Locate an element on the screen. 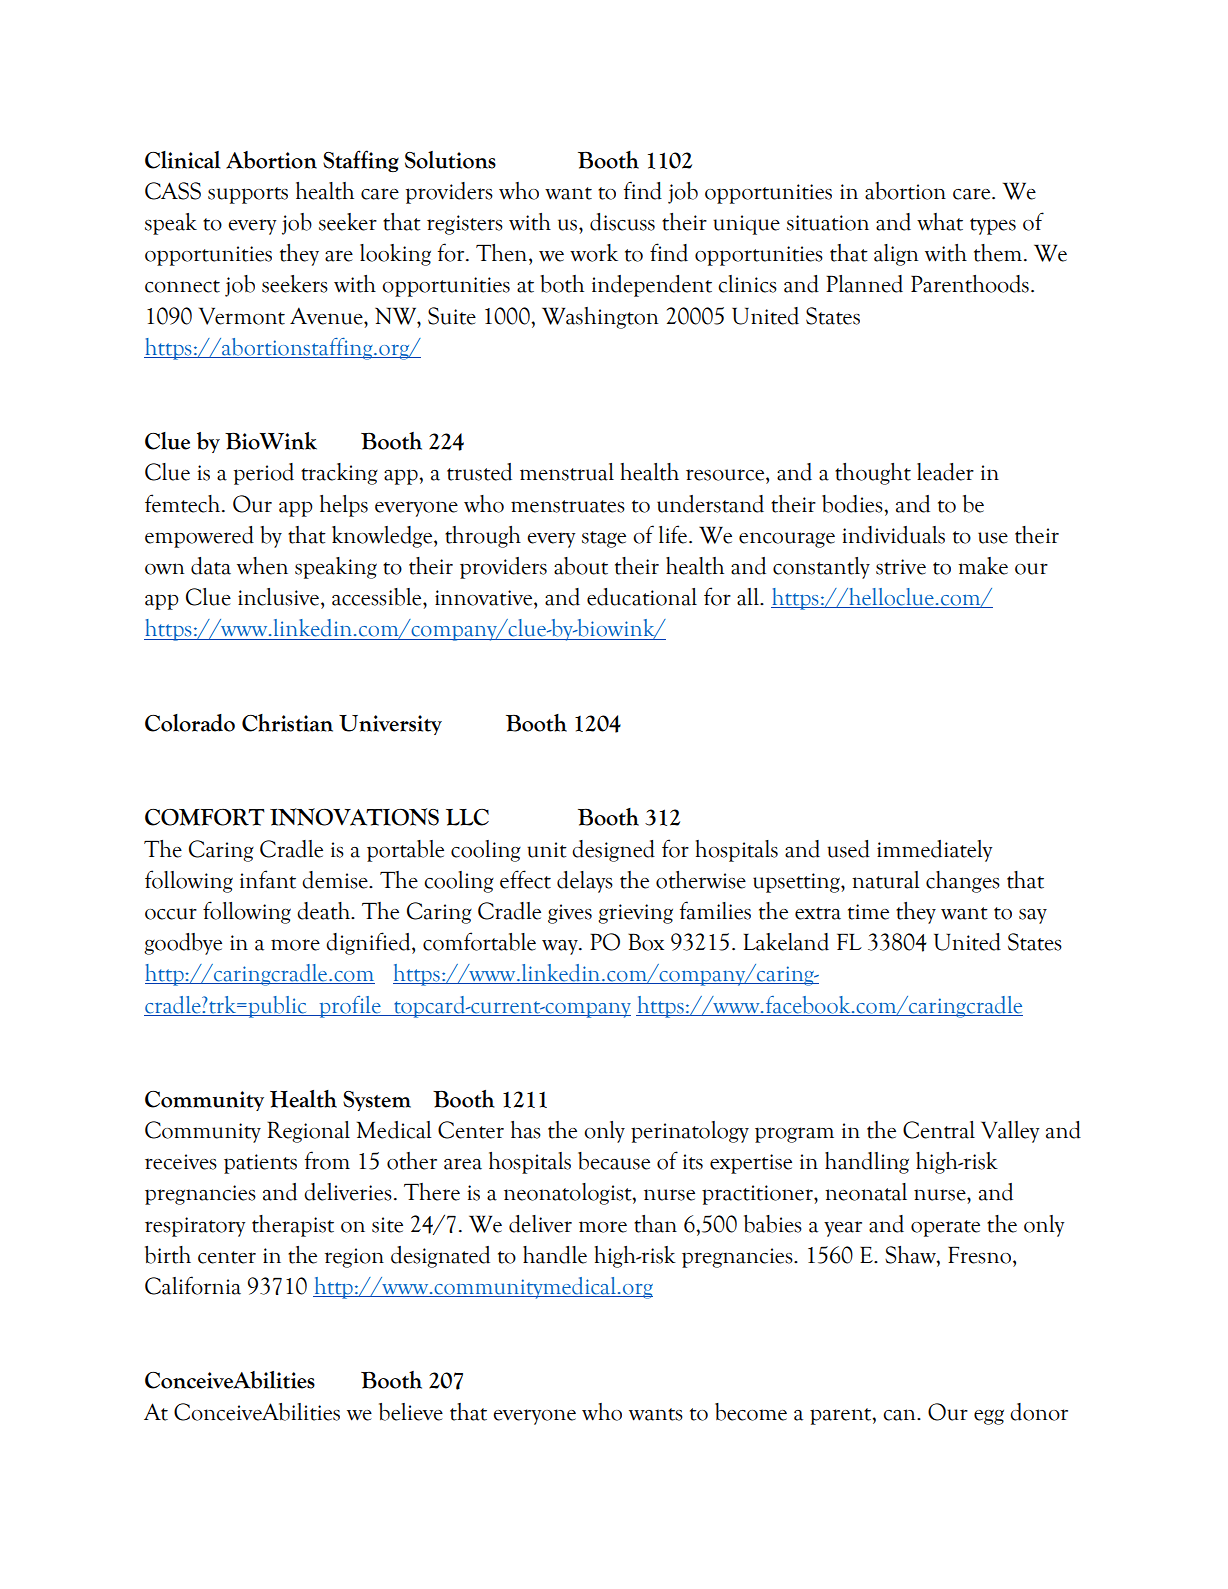 The width and height of the screenshot is (1228, 1589). immediately is located at coordinates (934, 851).
